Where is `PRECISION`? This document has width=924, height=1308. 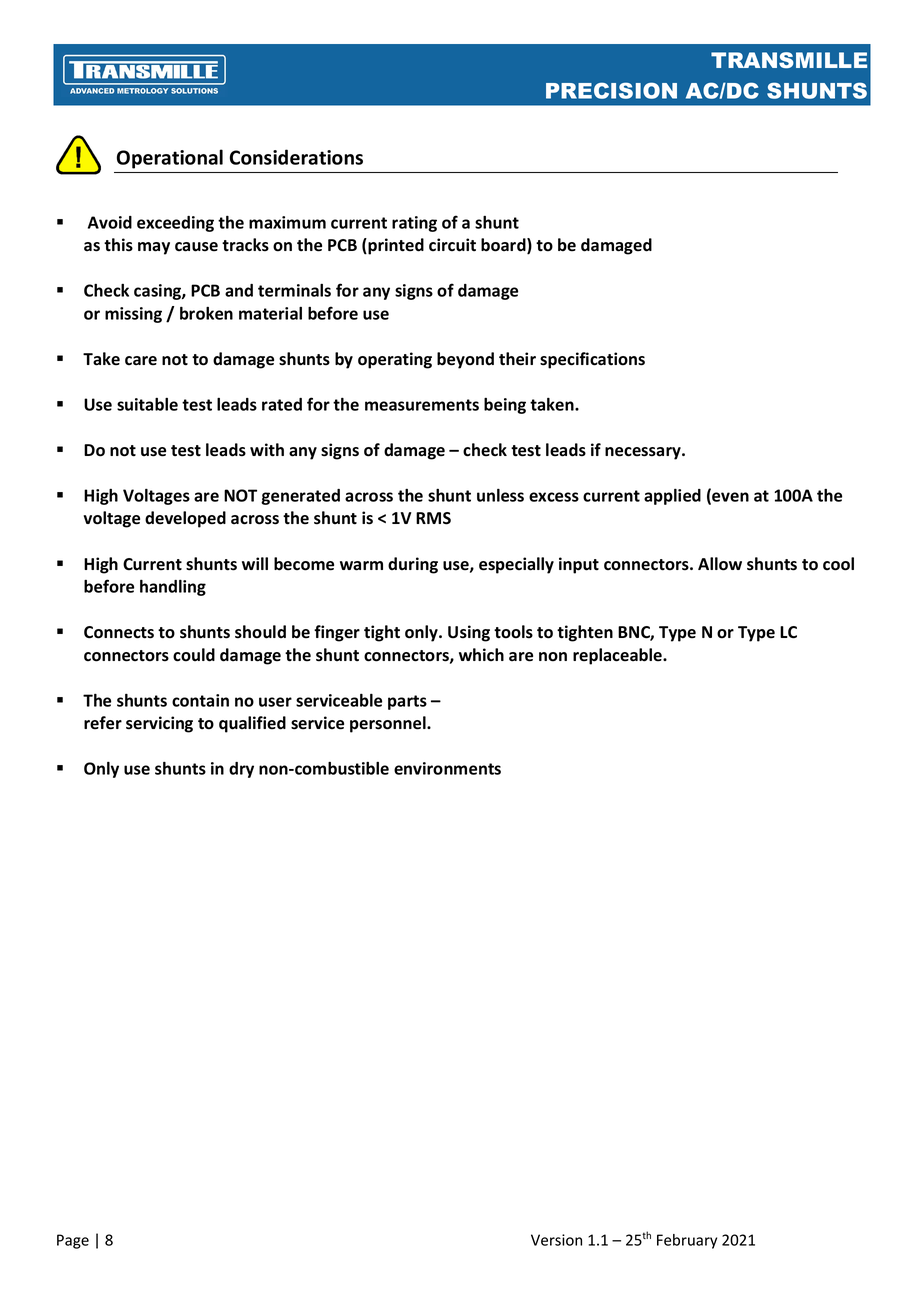 PRECISION is located at coordinates (611, 90).
